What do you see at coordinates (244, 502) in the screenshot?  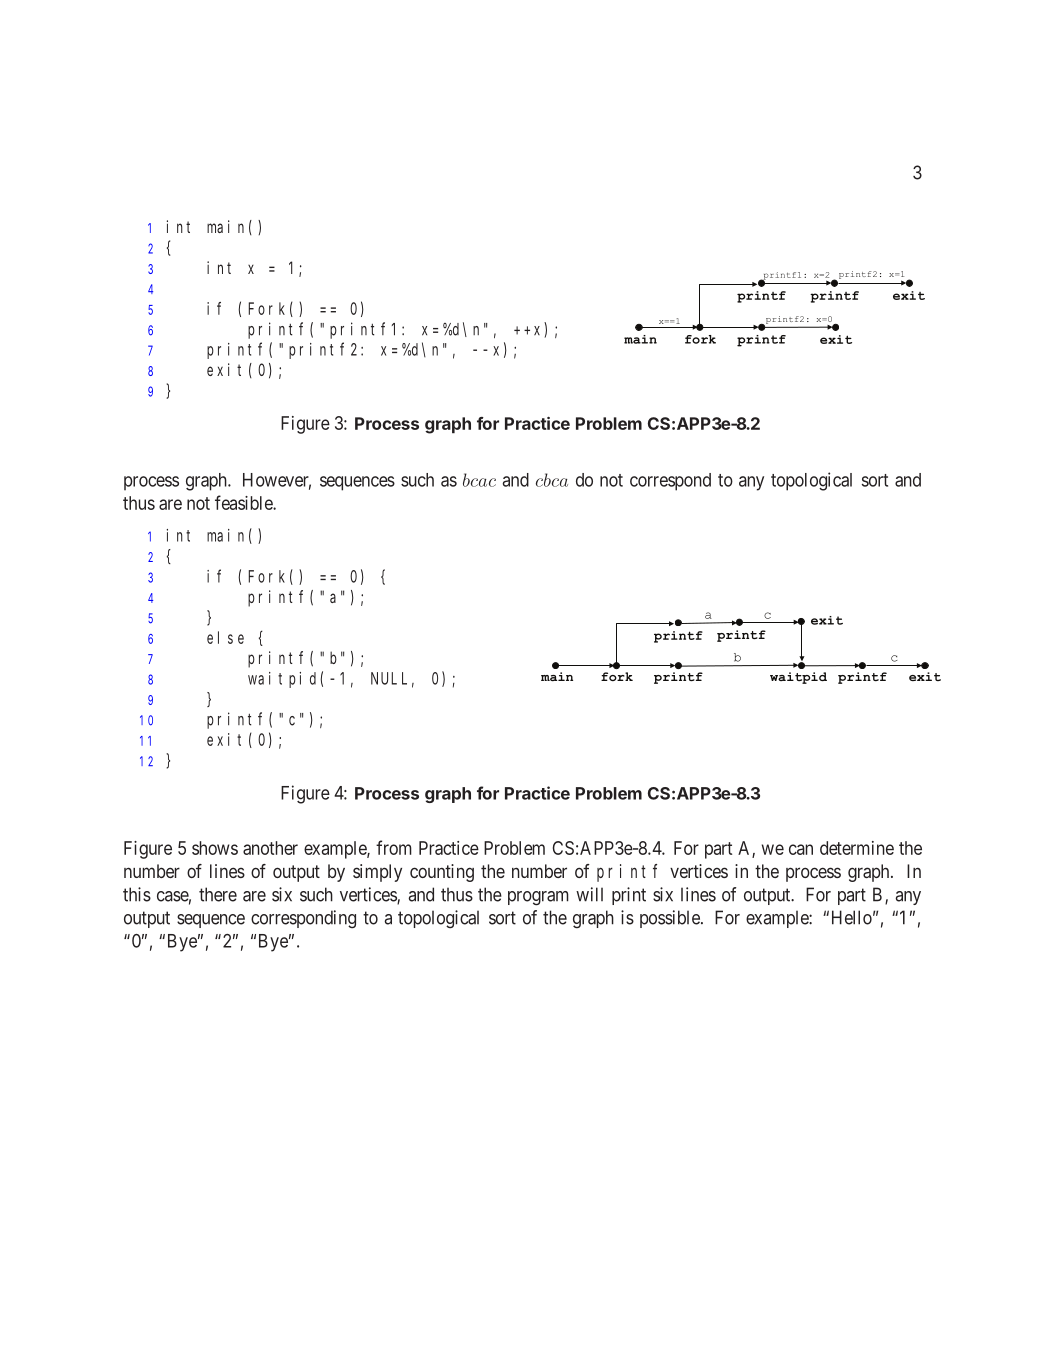 I see `feasible` at bounding box center [244, 502].
